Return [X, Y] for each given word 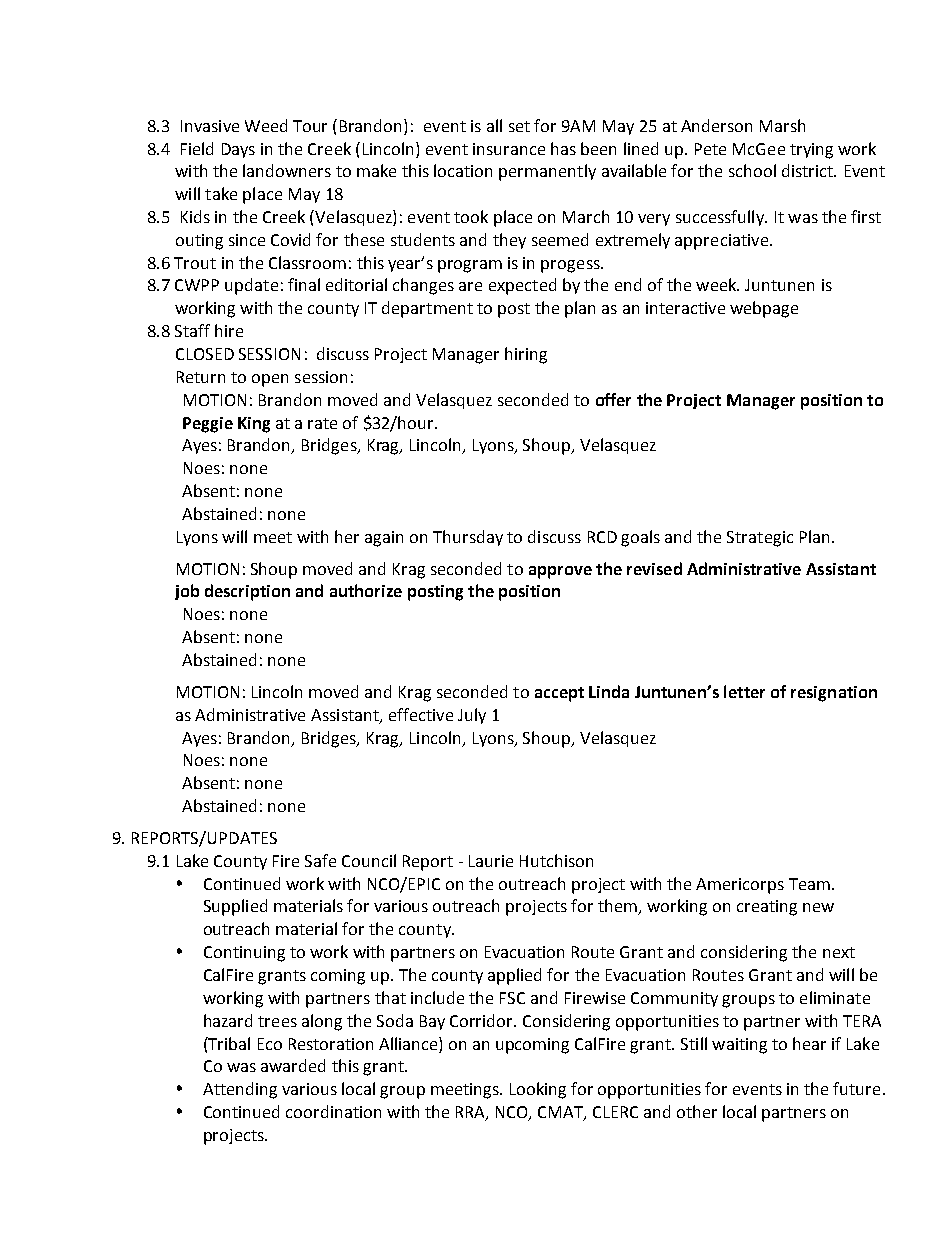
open [270, 380]
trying [811, 151]
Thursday [468, 538]
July [472, 716]
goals [640, 538]
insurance [509, 149]
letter [744, 691]
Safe [320, 860]
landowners [287, 170]
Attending [240, 1090]
